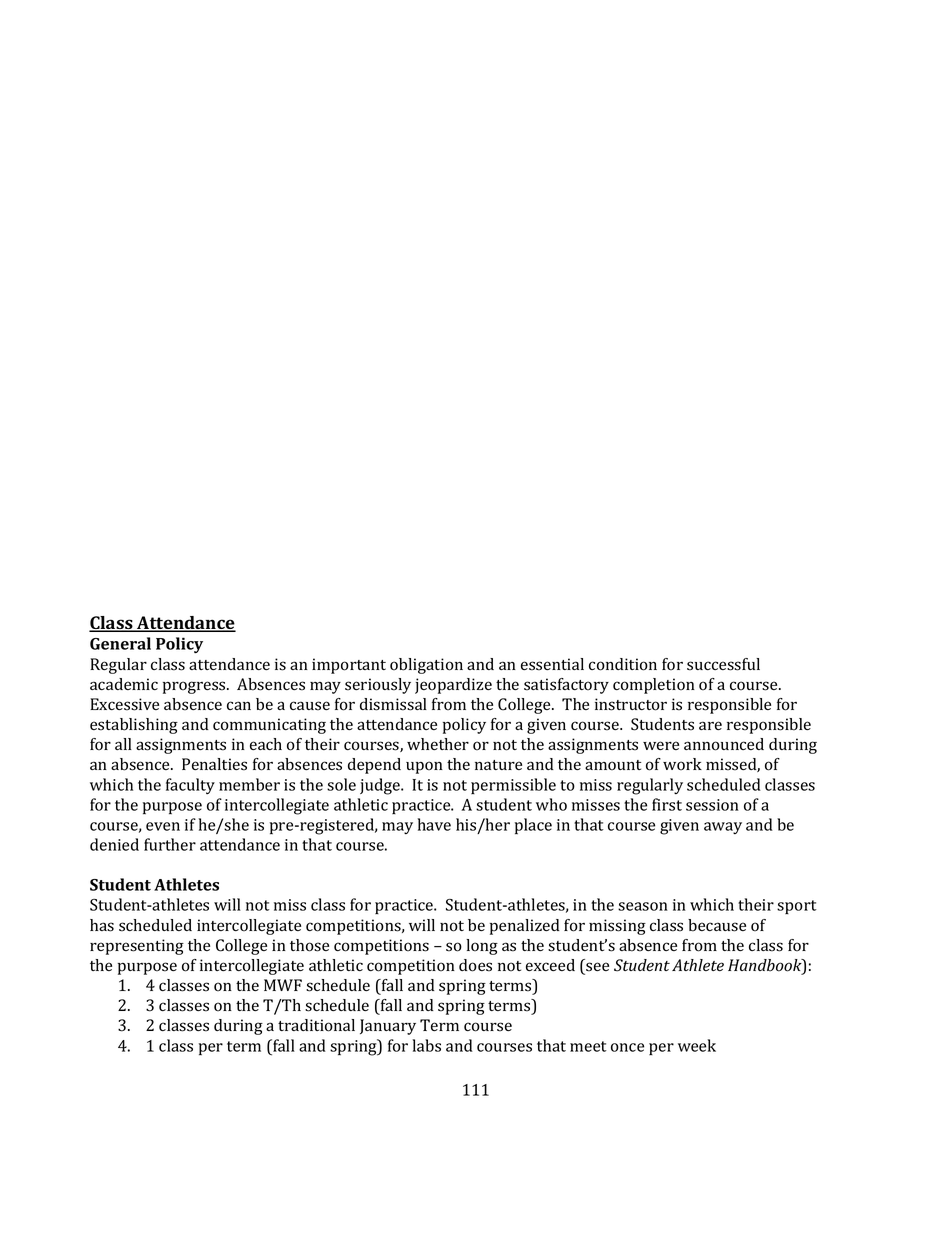 The height and width of the screenshot is (1233, 952). I want to click on obligation, so click(426, 666).
